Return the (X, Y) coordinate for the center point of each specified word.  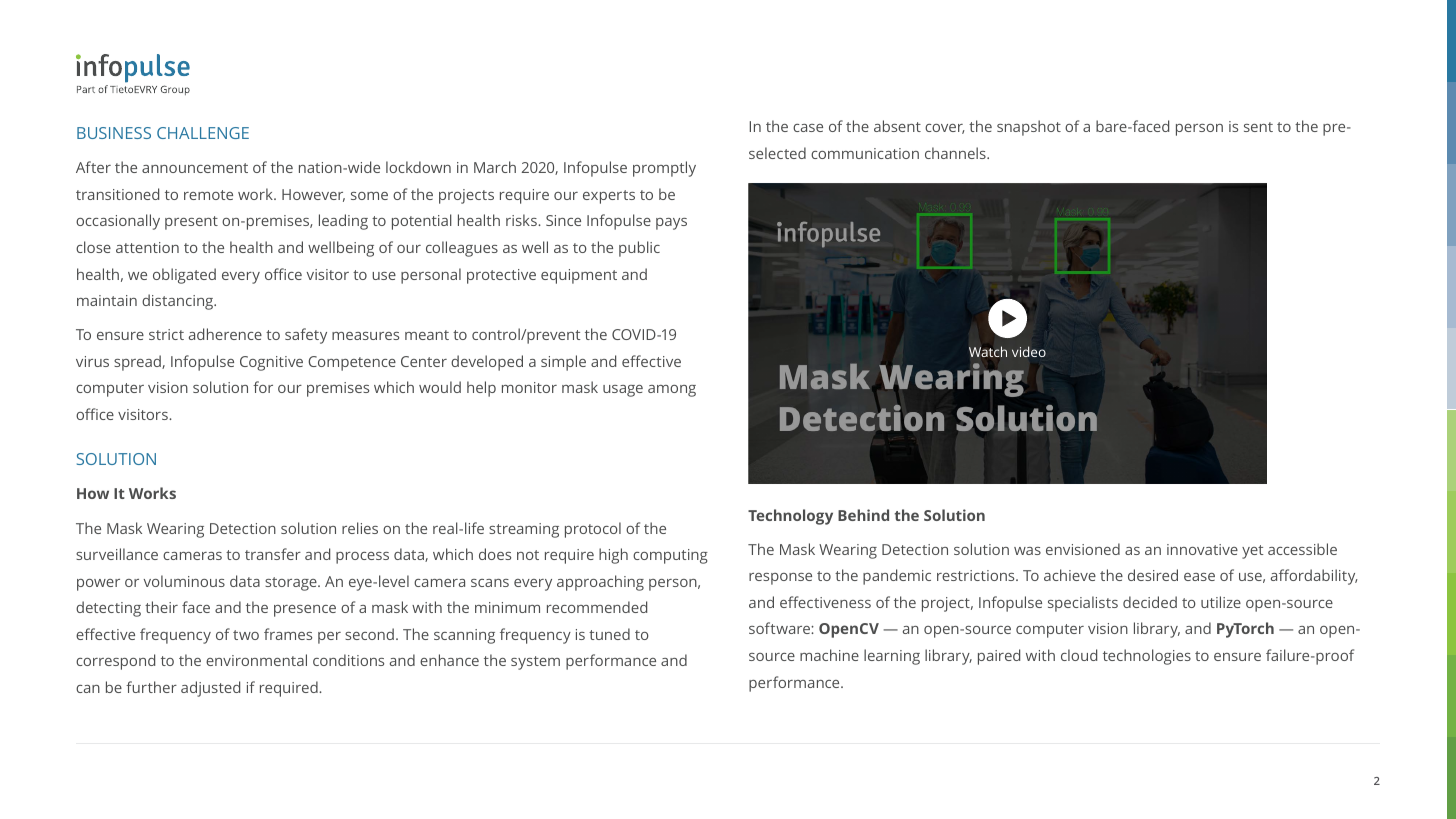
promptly (664, 169)
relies (360, 528)
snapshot (1029, 128)
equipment (579, 276)
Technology (790, 517)
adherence (225, 334)
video (1029, 351)
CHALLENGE (203, 133)
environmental (256, 660)
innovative (1202, 549)
